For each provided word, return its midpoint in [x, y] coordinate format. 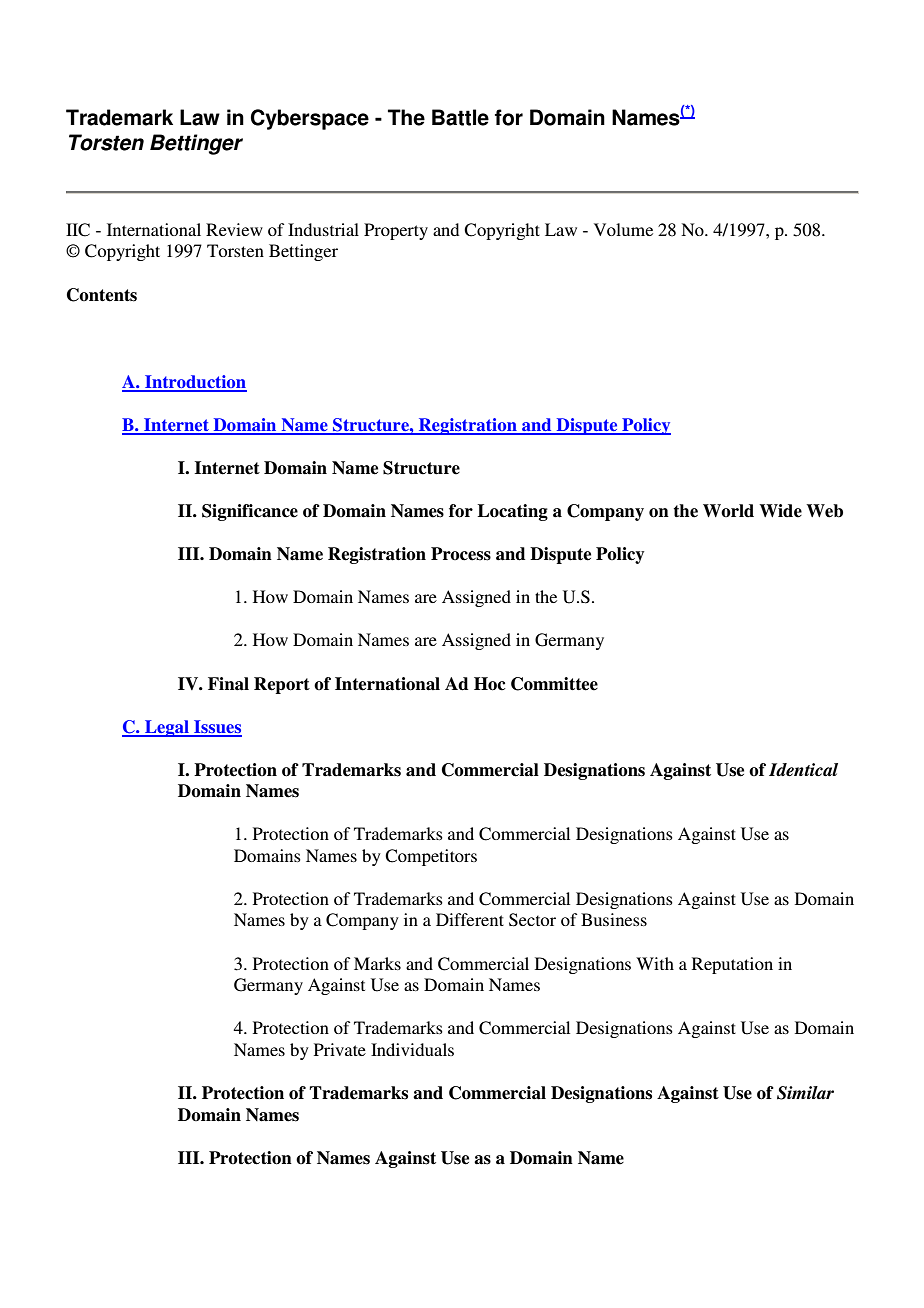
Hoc [489, 684]
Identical [803, 770]
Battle [460, 117]
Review [234, 229]
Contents [102, 295]
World [728, 511]
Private [340, 1049]
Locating [513, 512]
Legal [167, 728]
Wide [780, 511]
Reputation [732, 965]
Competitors [431, 857]
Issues [217, 728]
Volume [623, 229]
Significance [250, 512]
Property [396, 231]
